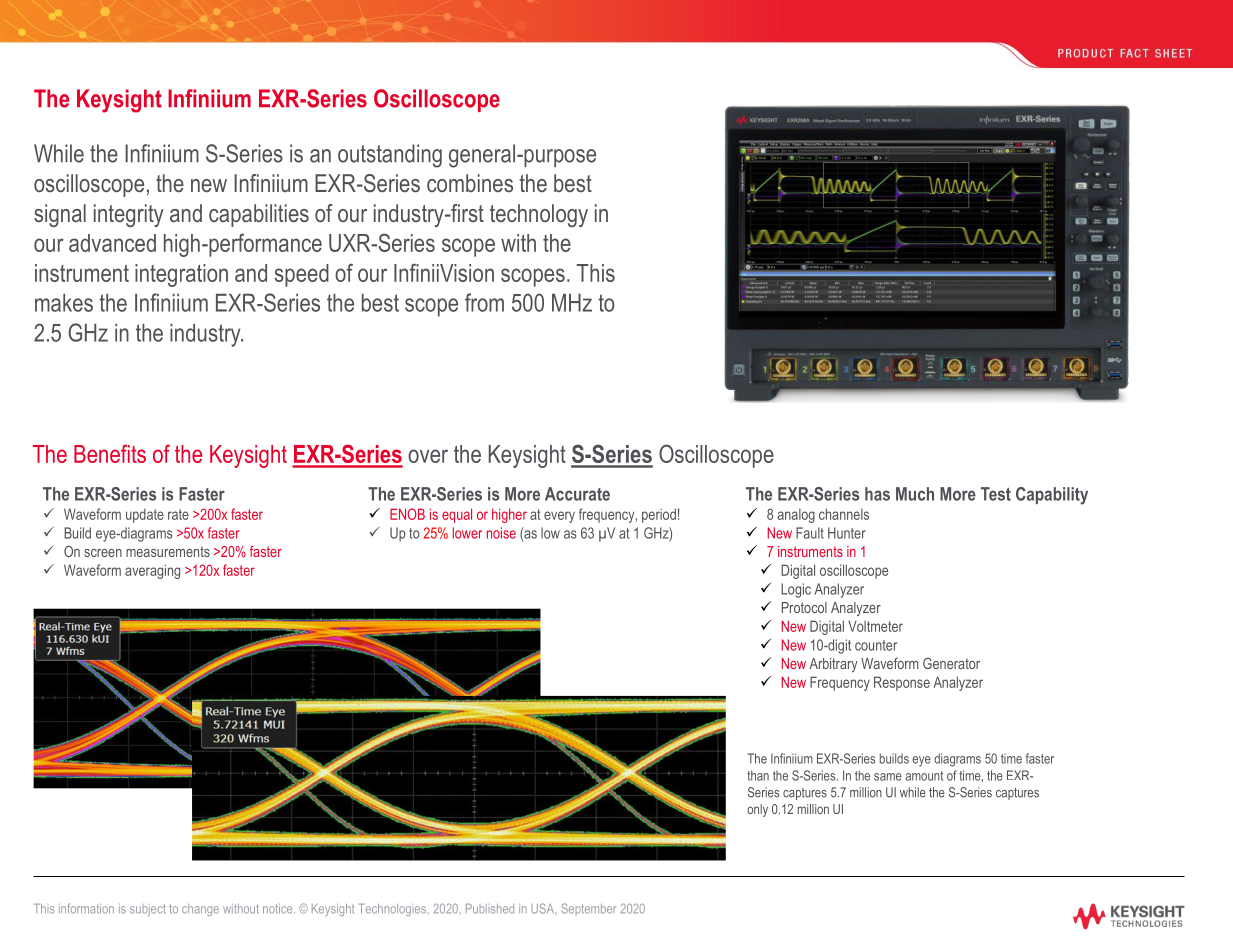  Describe the element at coordinates (200, 910) in the screenshot. I see `change` at that location.
